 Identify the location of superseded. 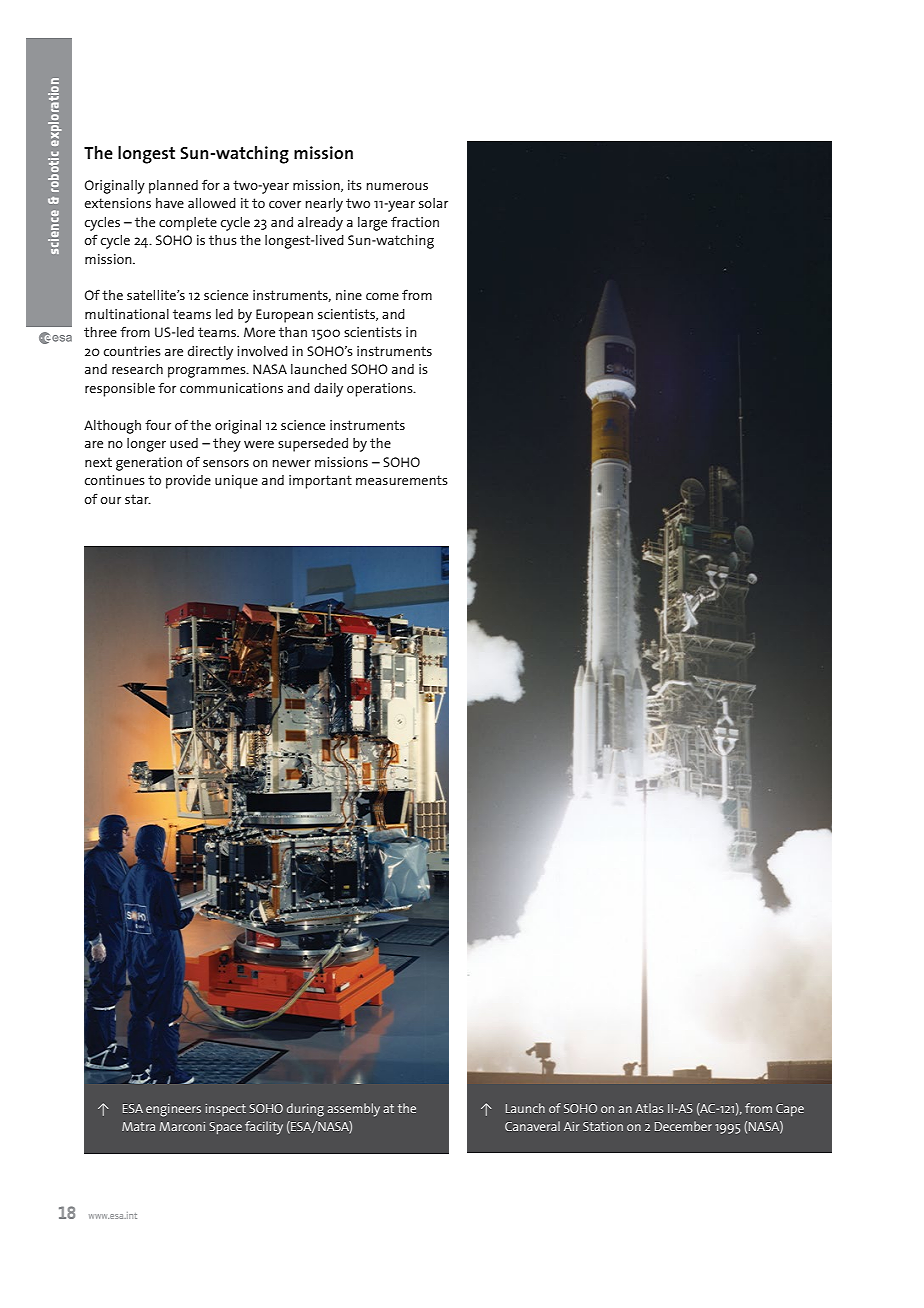
(313, 445).
